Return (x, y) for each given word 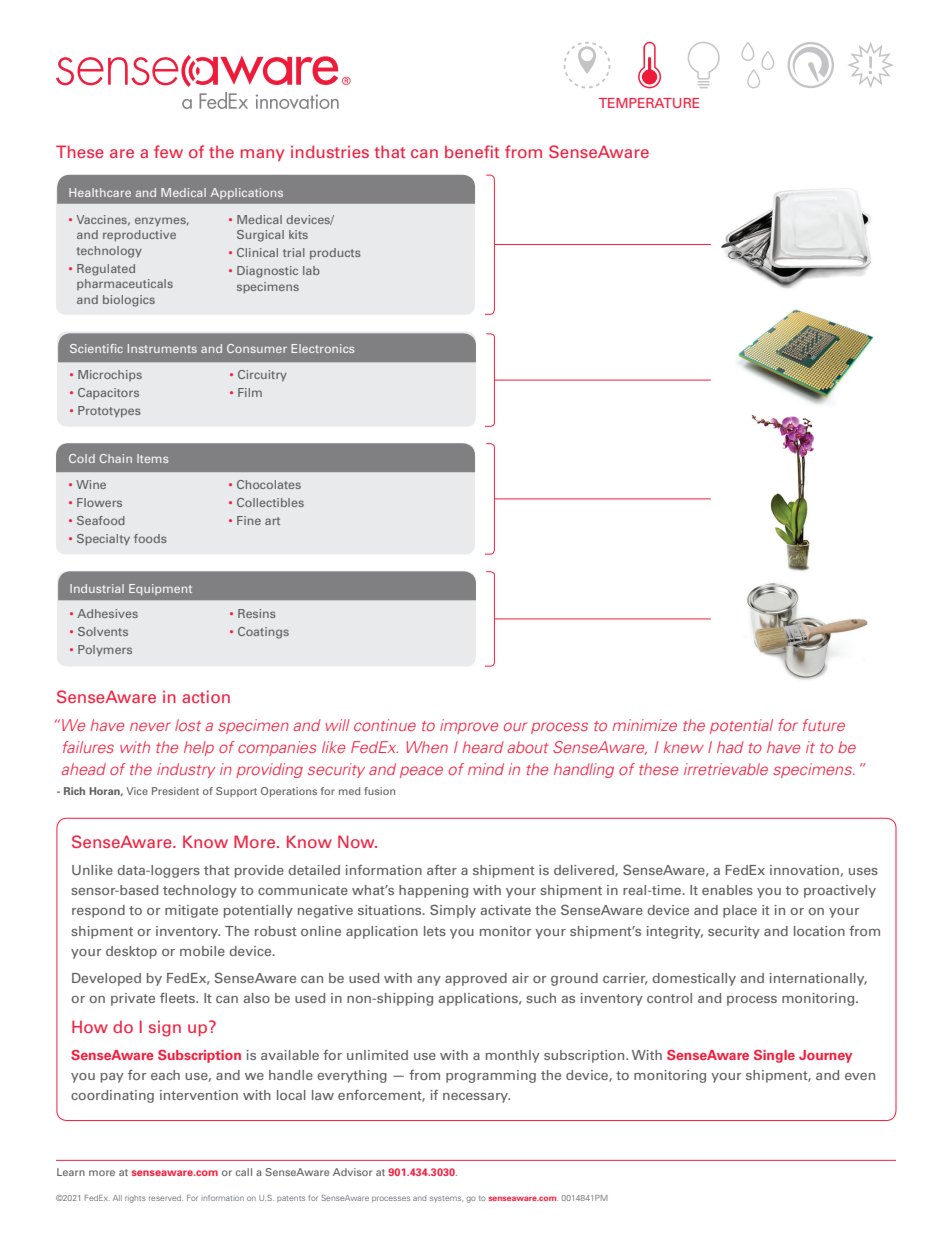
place (740, 911)
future (824, 725)
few (168, 151)
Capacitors (108, 393)
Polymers (105, 651)
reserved (166, 1198)
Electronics (322, 348)
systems (446, 1199)
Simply (453, 911)
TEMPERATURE (649, 103)
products (335, 254)
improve (469, 726)
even (860, 1076)
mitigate (191, 911)
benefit (472, 151)
